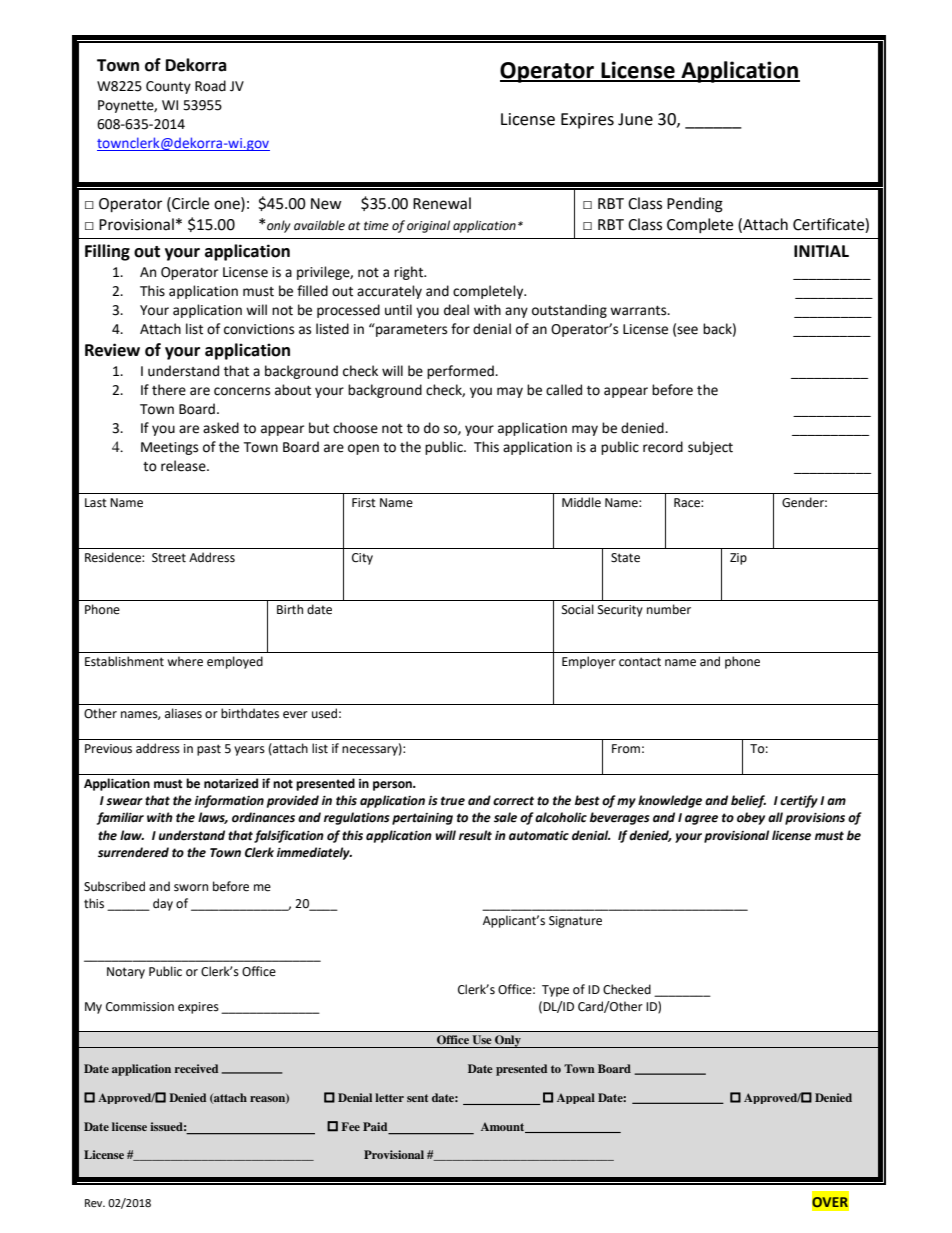 This screenshot has height=1233, width=952. I want to click on Street, so click(169, 558).
